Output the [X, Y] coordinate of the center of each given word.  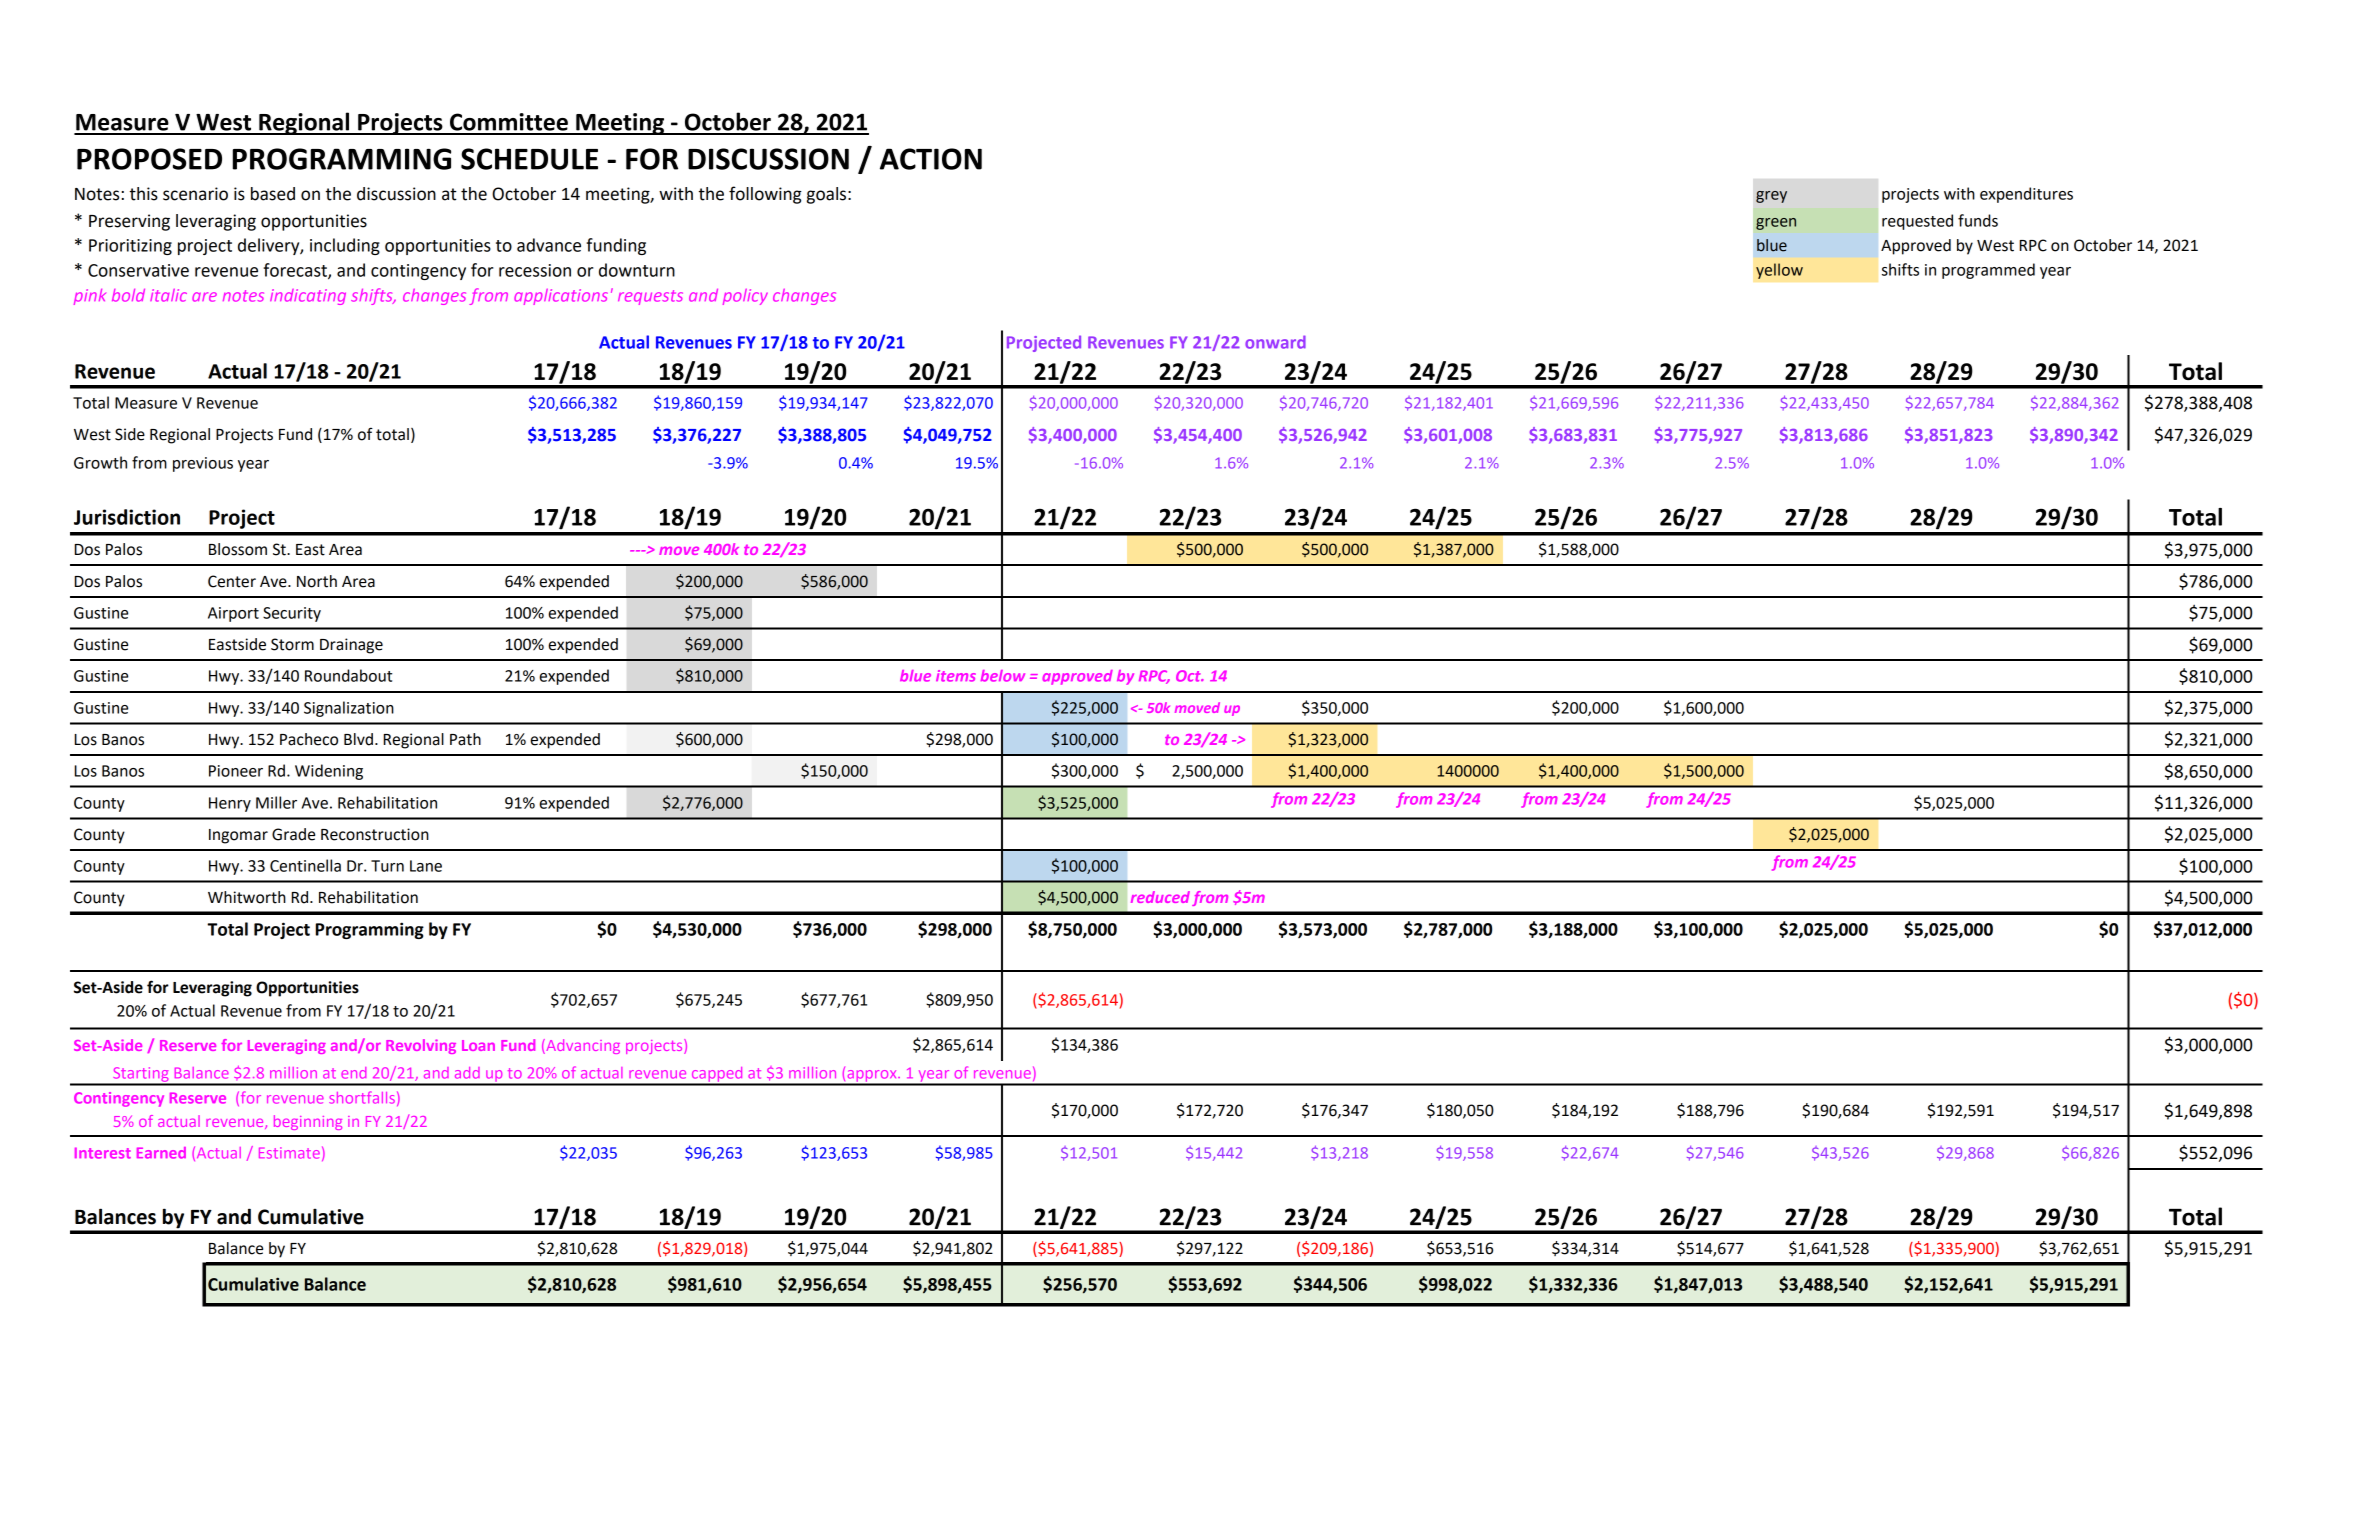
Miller [276, 802]
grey [1771, 197]
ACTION [931, 159]
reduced [1160, 897]
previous [203, 464]
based [273, 194]
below [1003, 676]
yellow [1779, 271]
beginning [308, 1122]
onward [1275, 342]
